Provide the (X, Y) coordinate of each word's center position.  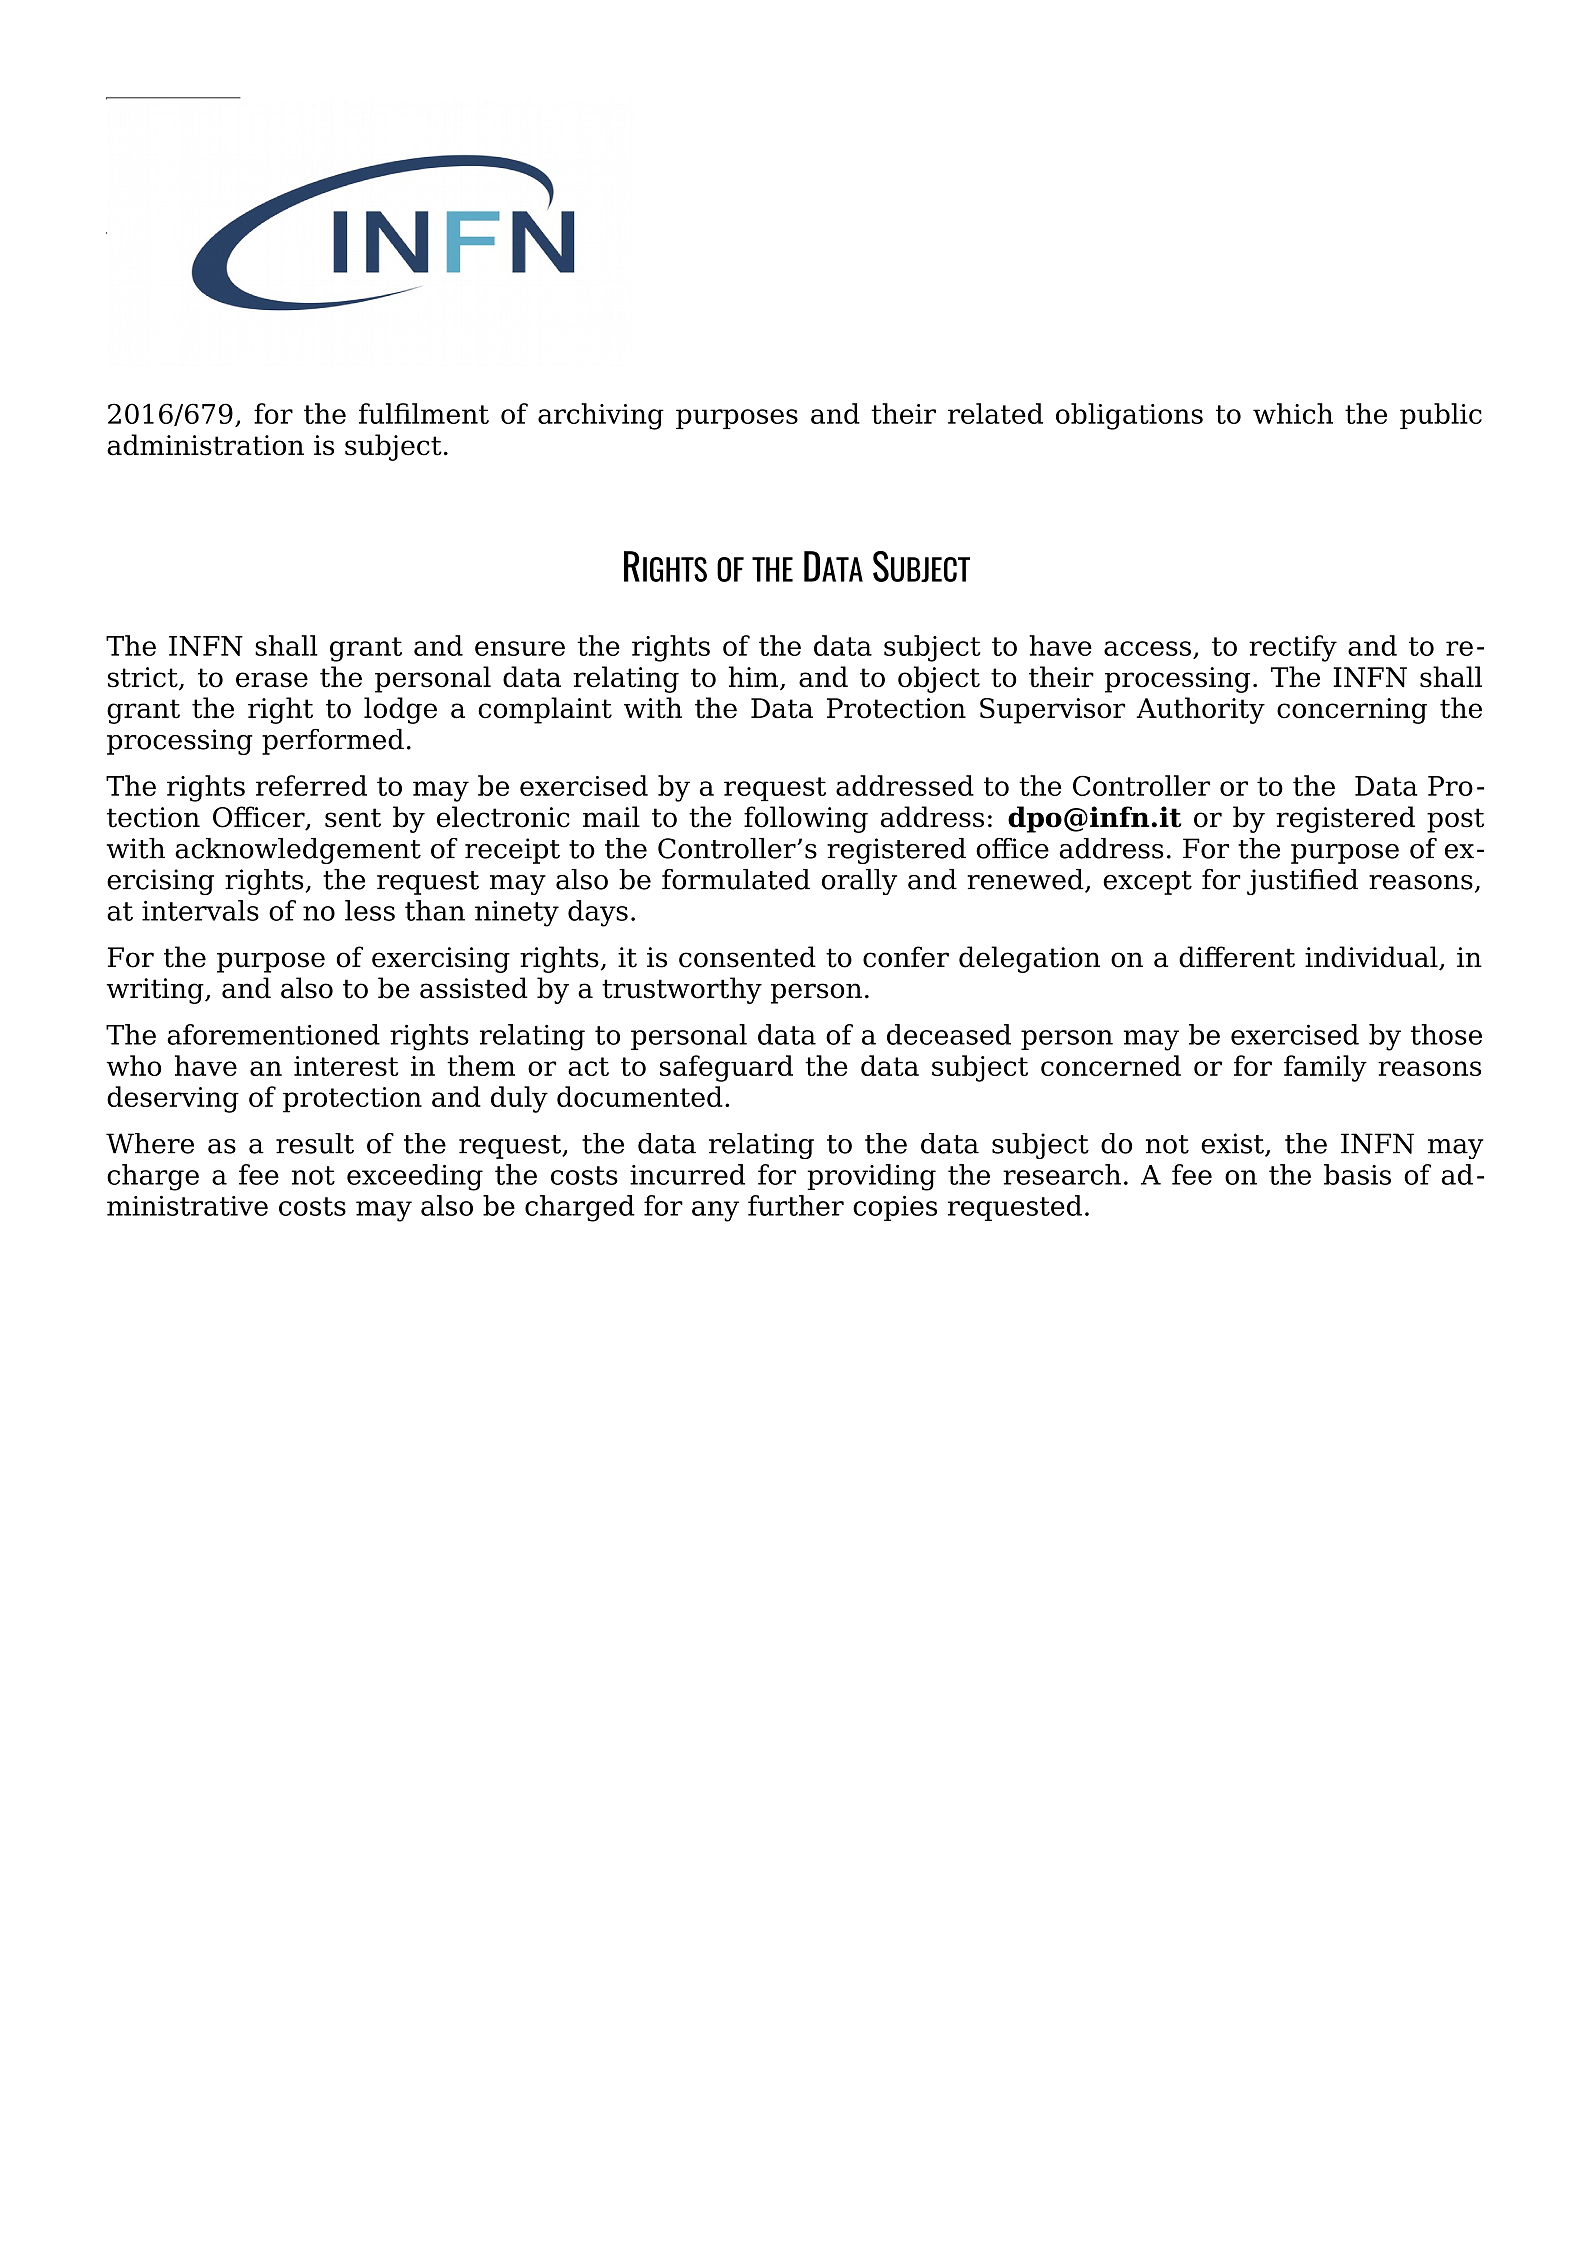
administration (205, 445)
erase (272, 680)
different (1237, 957)
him (754, 677)
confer (906, 957)
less (370, 910)
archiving (601, 416)
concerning (1352, 711)
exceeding (415, 1177)
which (1293, 413)
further (796, 1205)
